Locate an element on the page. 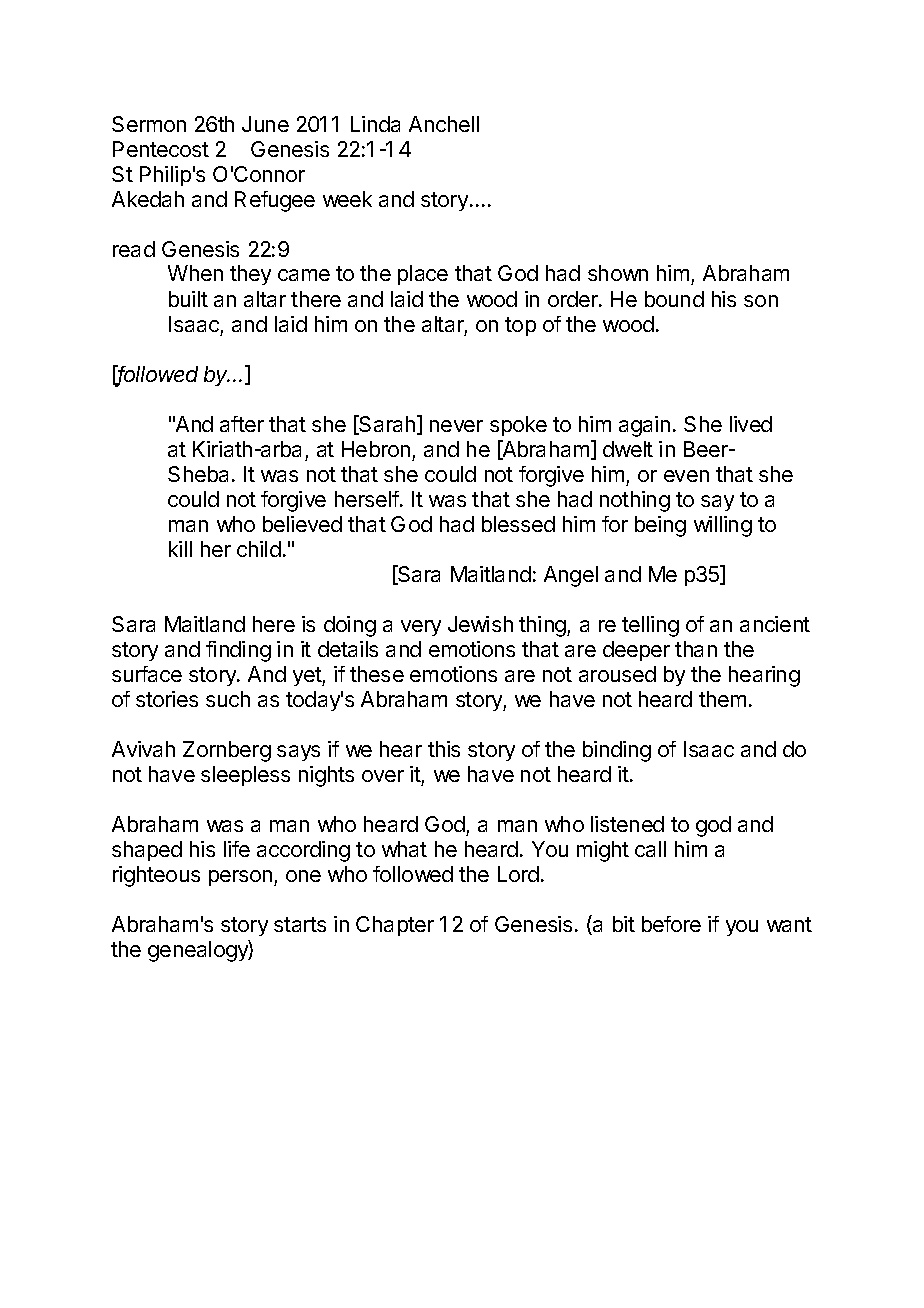  before is located at coordinates (671, 924).
